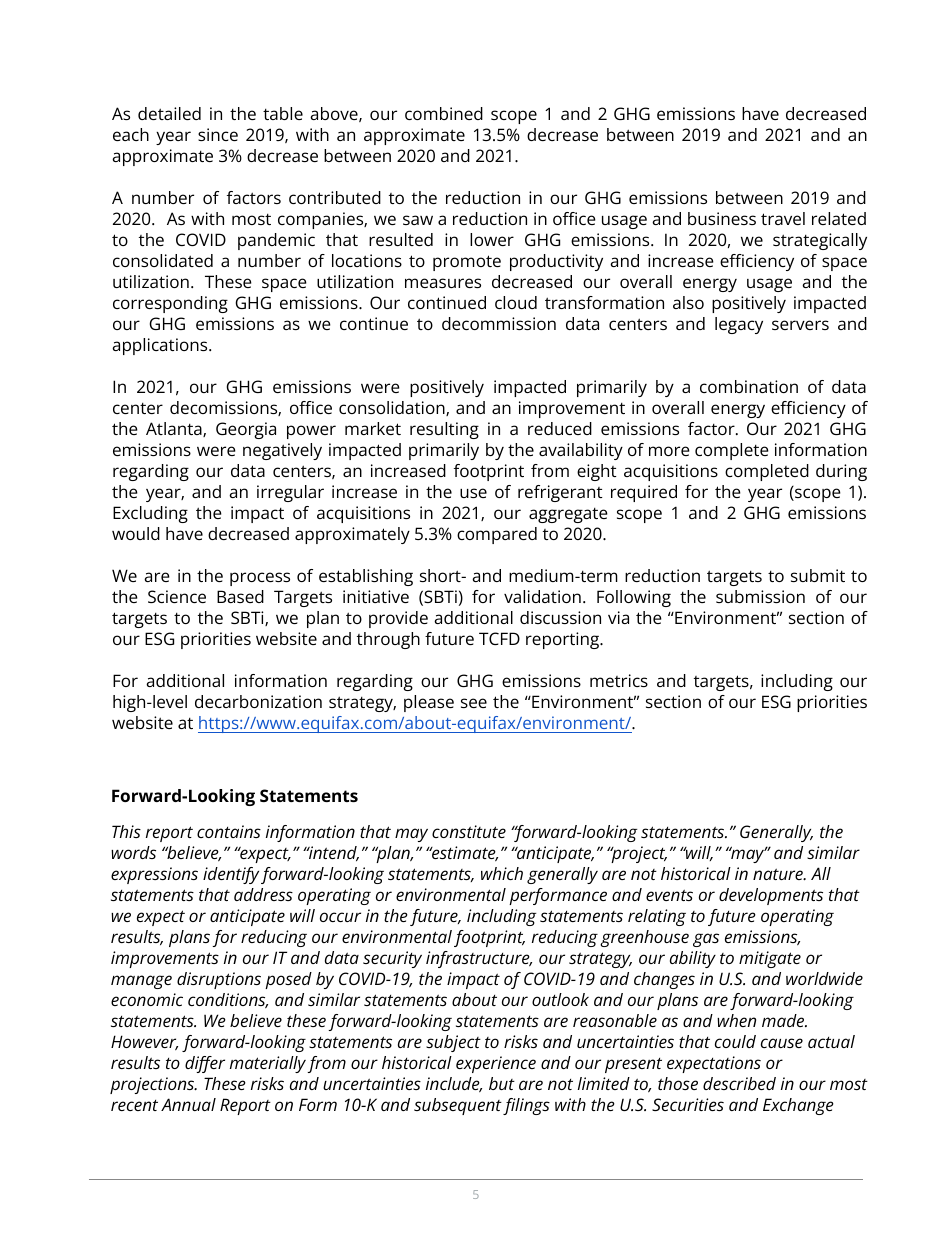 The image size is (952, 1233). What do you see at coordinates (218, 134) in the document?
I see `since` at bounding box center [218, 134].
